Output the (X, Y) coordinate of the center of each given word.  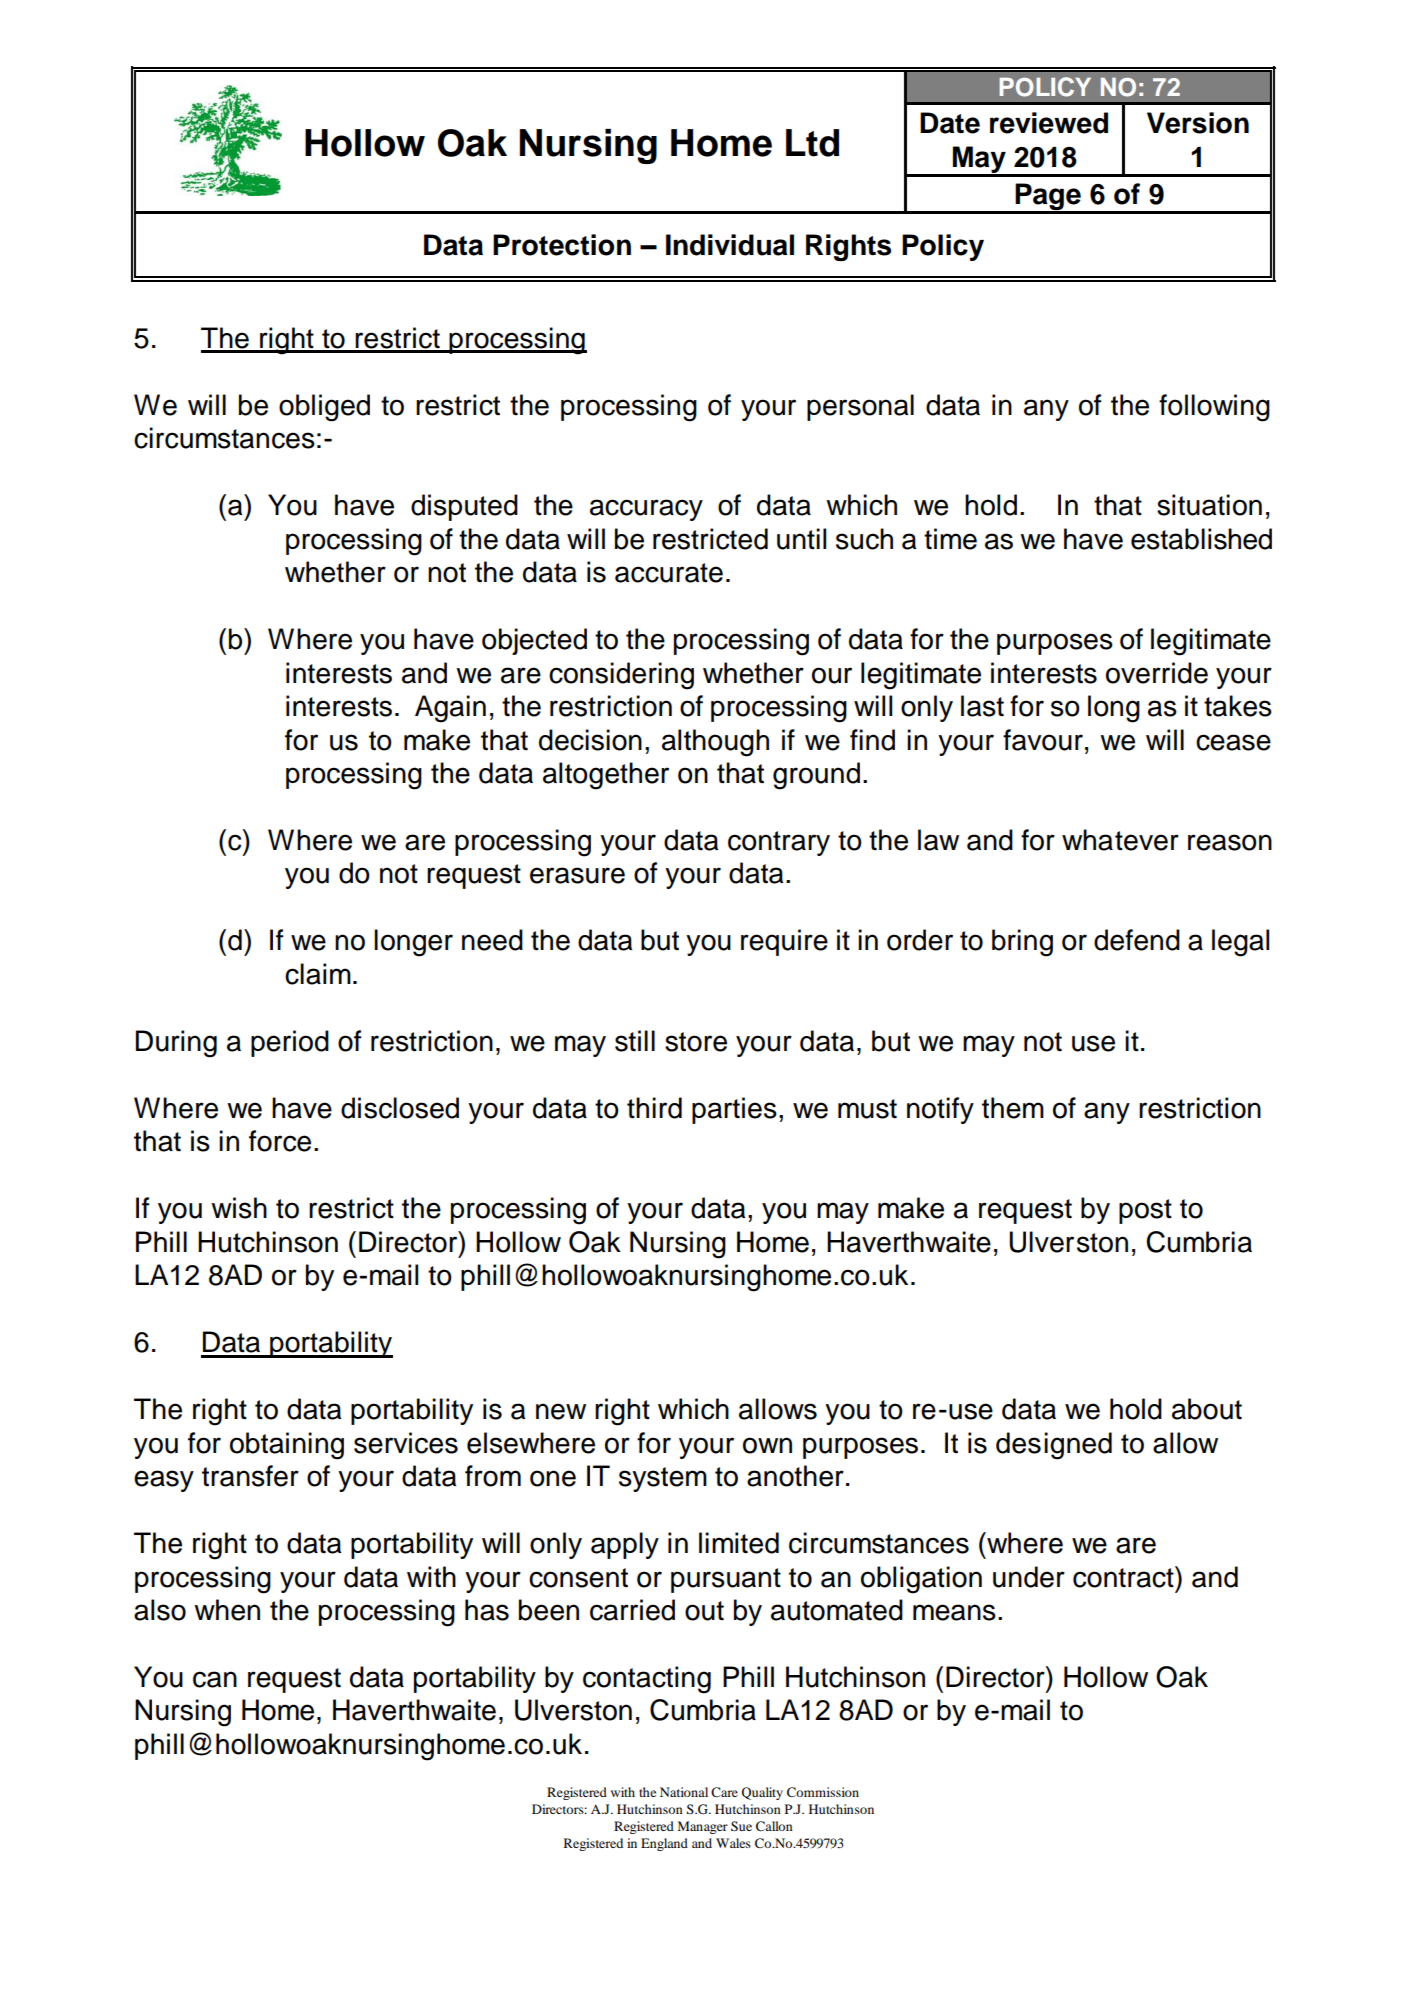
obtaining (287, 1446)
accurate (669, 573)
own (767, 1445)
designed (1054, 1446)
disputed (464, 507)
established (1201, 539)
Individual (730, 245)
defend (1137, 940)
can (215, 1679)
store (696, 1042)
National (684, 1792)
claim (318, 974)
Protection (562, 245)
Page (1048, 198)
